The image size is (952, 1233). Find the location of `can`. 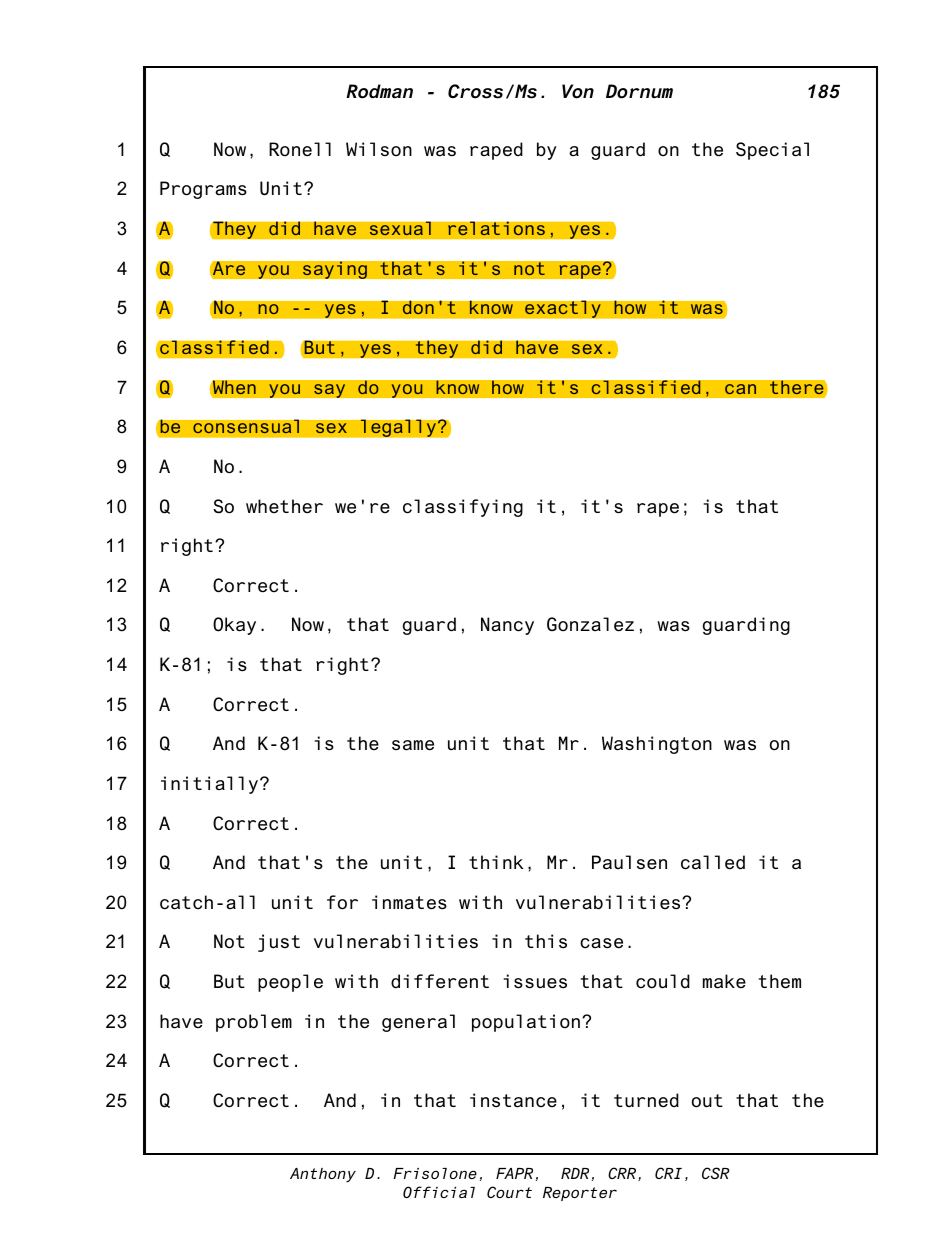

can is located at coordinates (740, 389).
